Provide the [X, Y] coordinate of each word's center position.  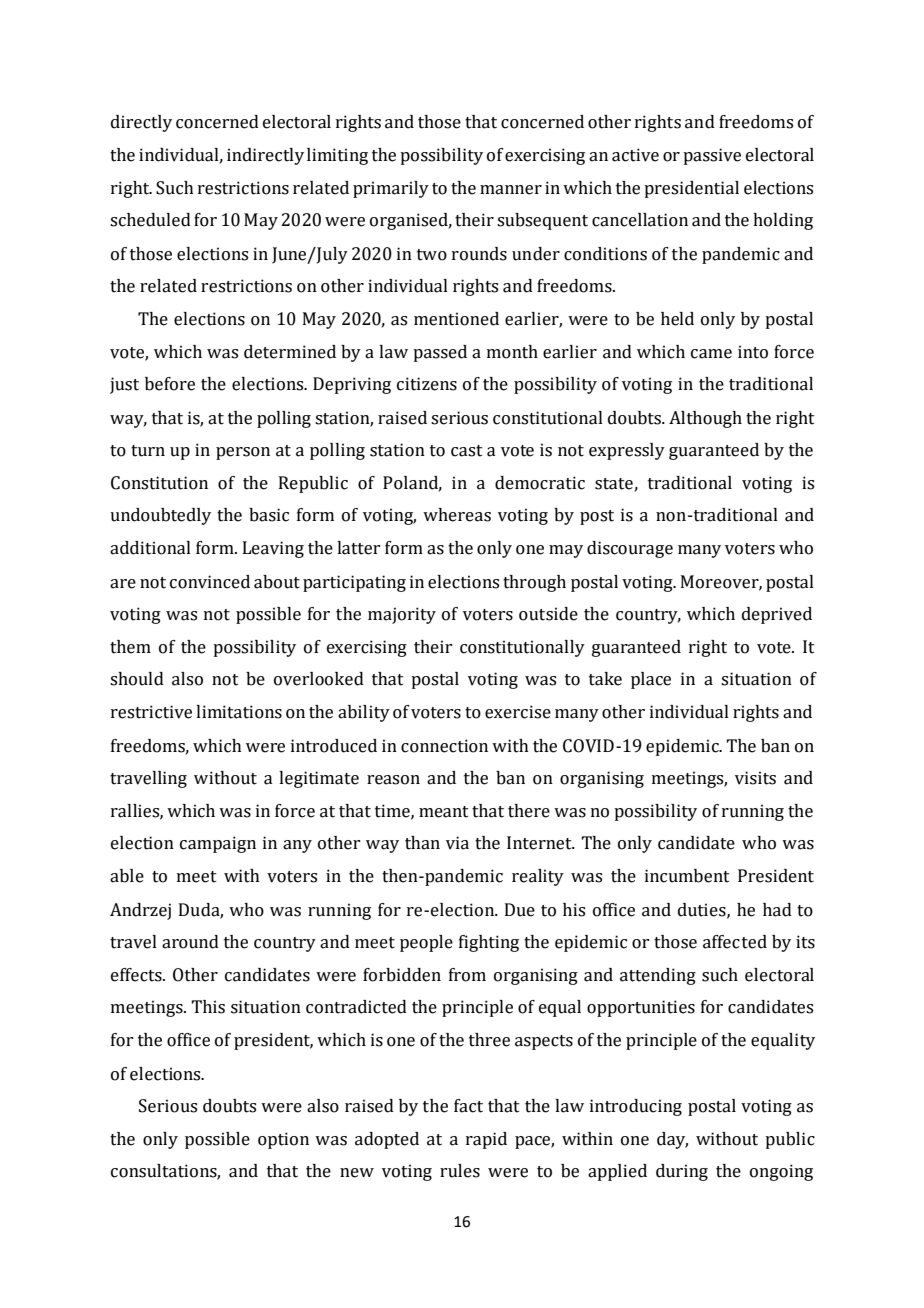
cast [467, 451]
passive [712, 156]
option [283, 1140]
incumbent [687, 876]
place [651, 680]
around [190, 942]
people [426, 943]
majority [402, 615]
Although [705, 419]
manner [511, 190]
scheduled [150, 220]
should [137, 679]
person [243, 453]
